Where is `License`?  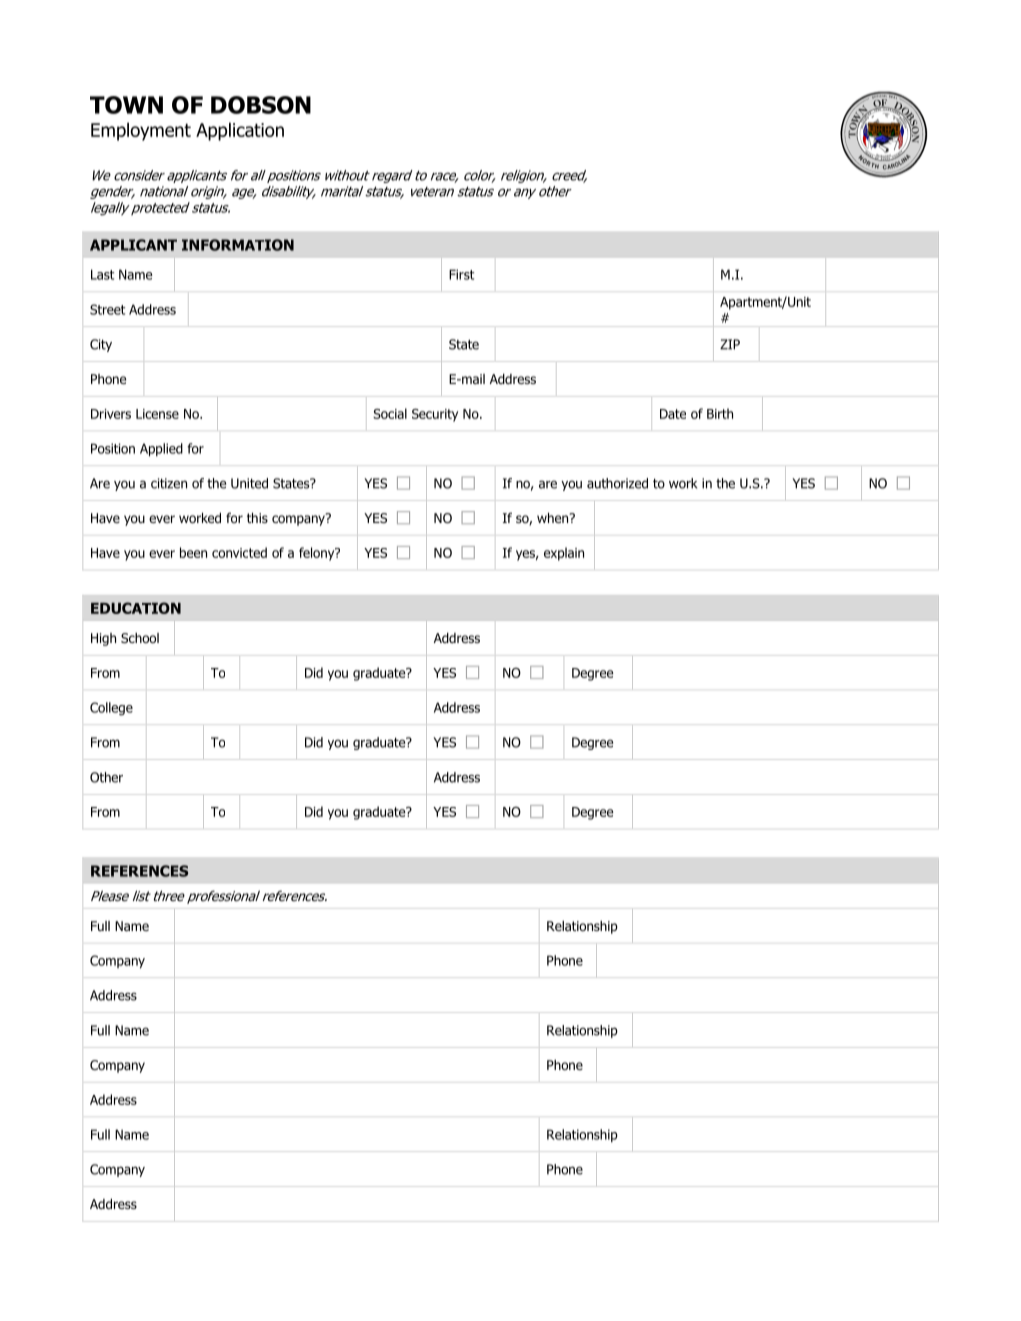 License is located at coordinates (157, 414).
